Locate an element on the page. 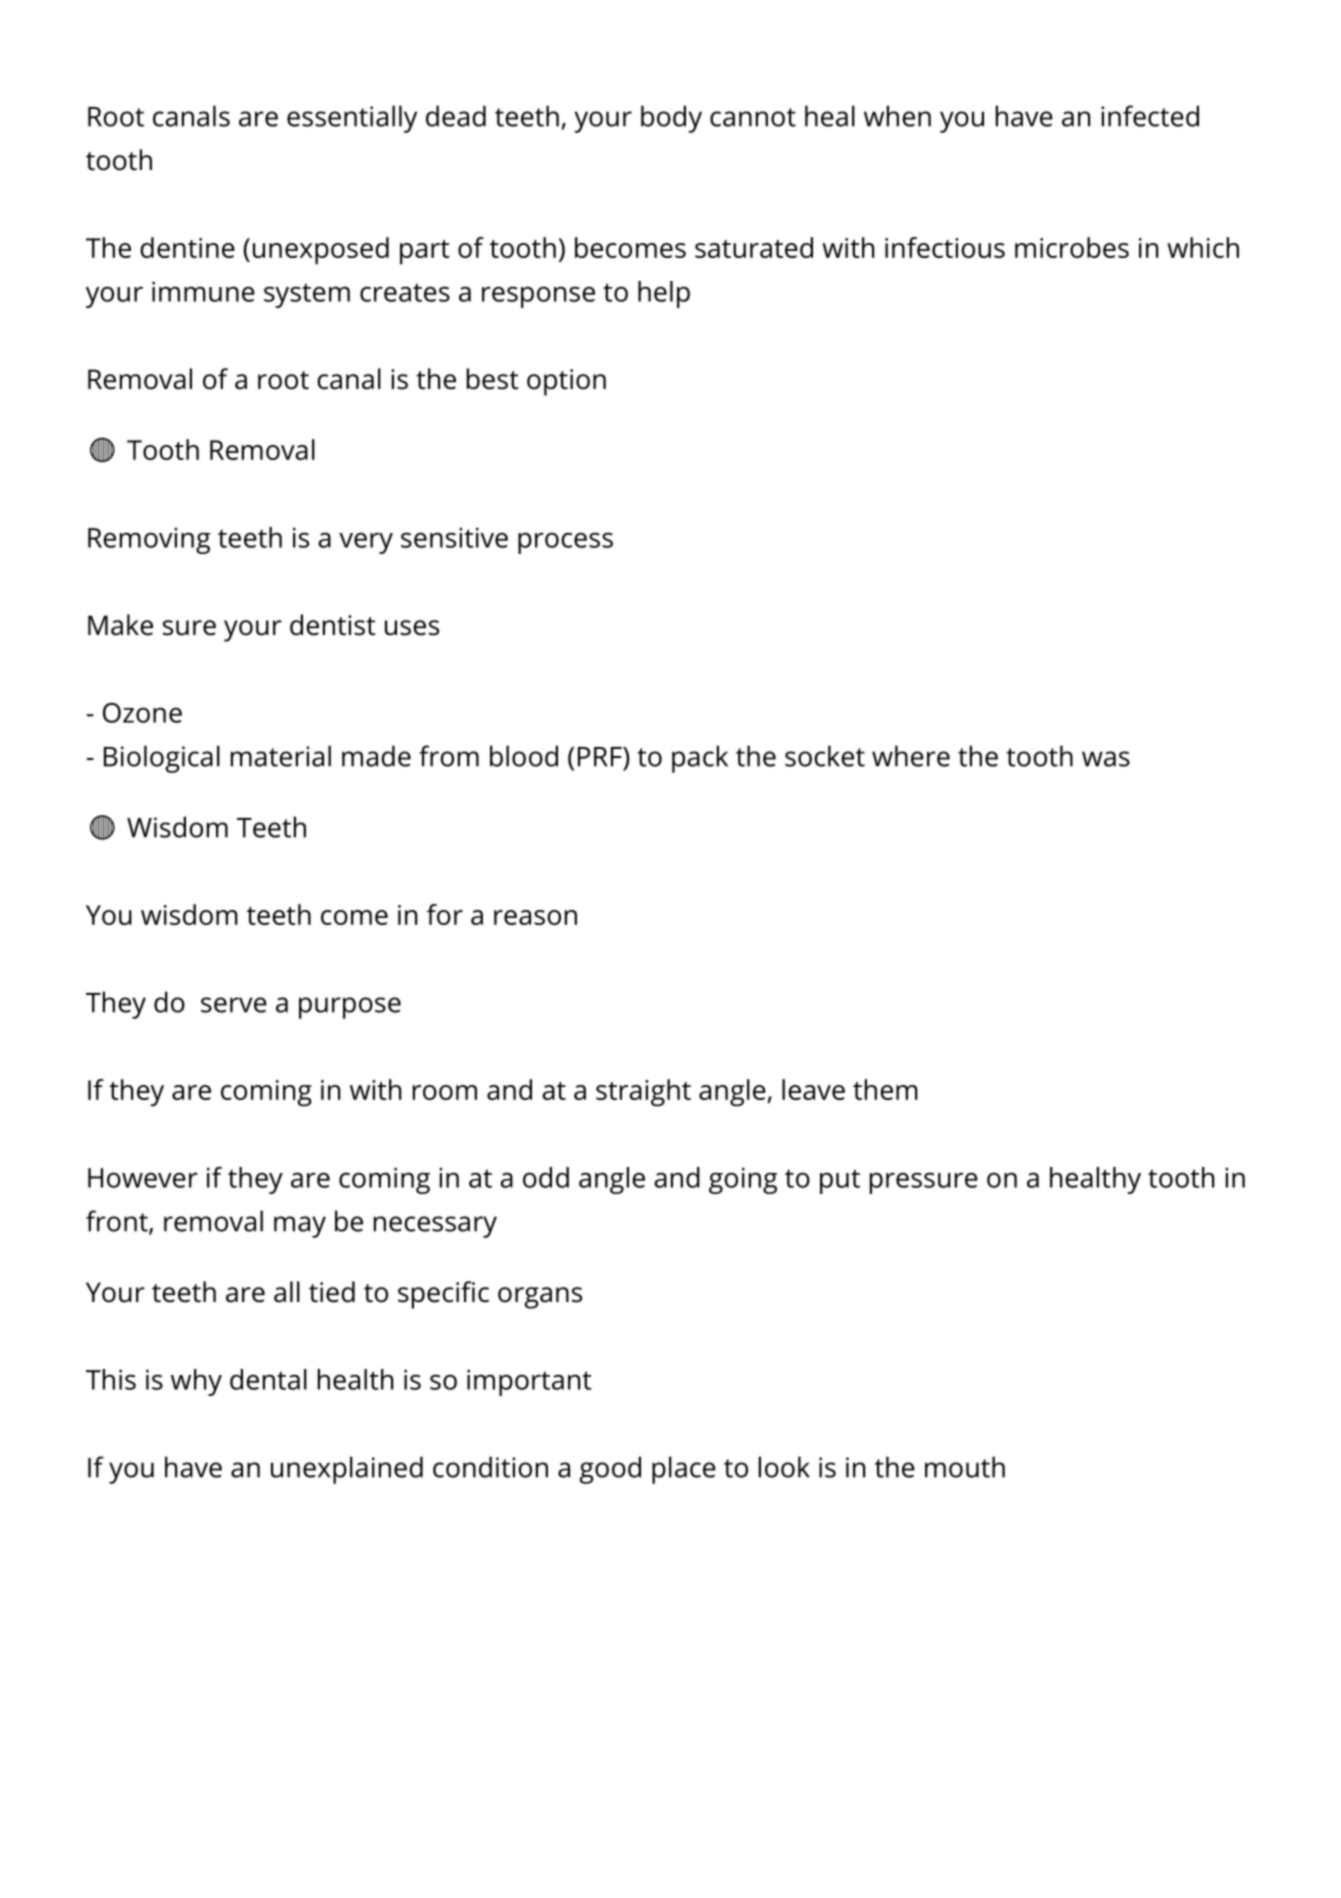  place is located at coordinates (684, 1470).
